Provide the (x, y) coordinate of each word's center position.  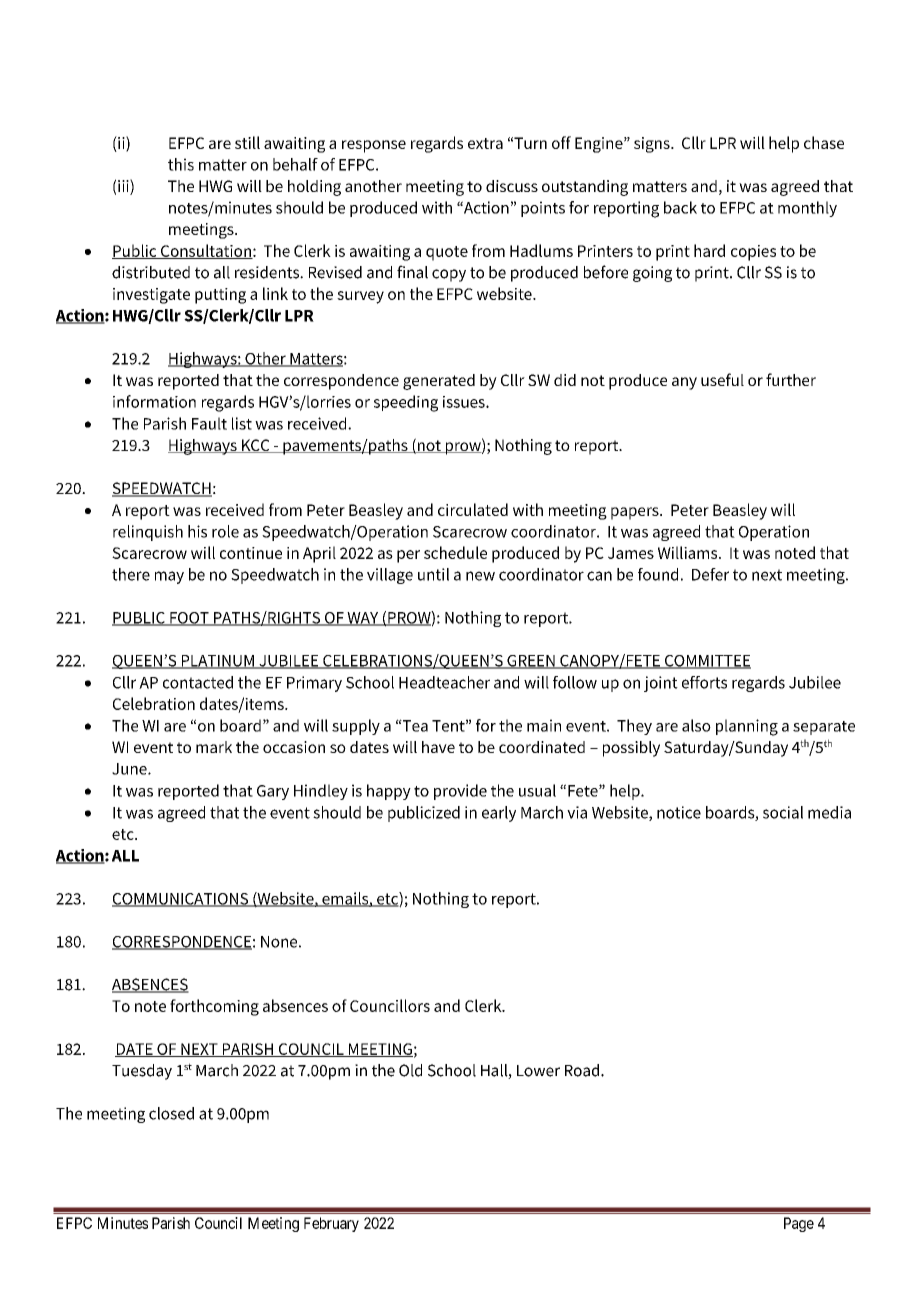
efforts (704, 682)
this (181, 164)
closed (171, 1113)
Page (799, 1224)
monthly (807, 209)
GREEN (531, 662)
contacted (198, 682)
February (331, 1224)
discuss (512, 186)
